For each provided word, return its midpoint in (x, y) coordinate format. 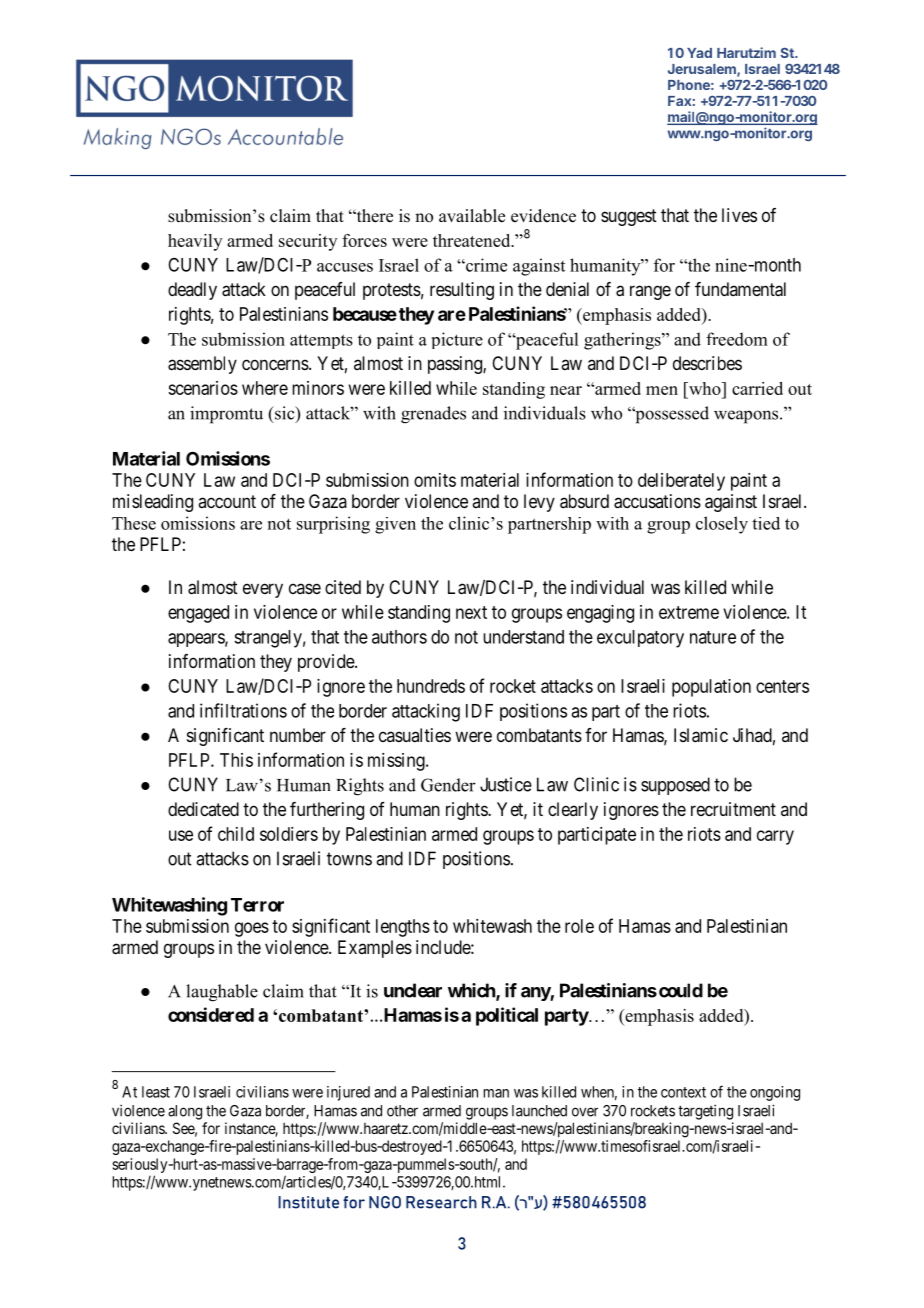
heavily (195, 242)
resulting (462, 291)
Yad (699, 53)
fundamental (740, 289)
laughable (222, 993)
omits (435, 480)
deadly (192, 291)
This (236, 760)
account (227, 501)
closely (722, 525)
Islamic (701, 735)
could (681, 990)
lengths (403, 928)
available (472, 216)
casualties (415, 735)
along (185, 1112)
